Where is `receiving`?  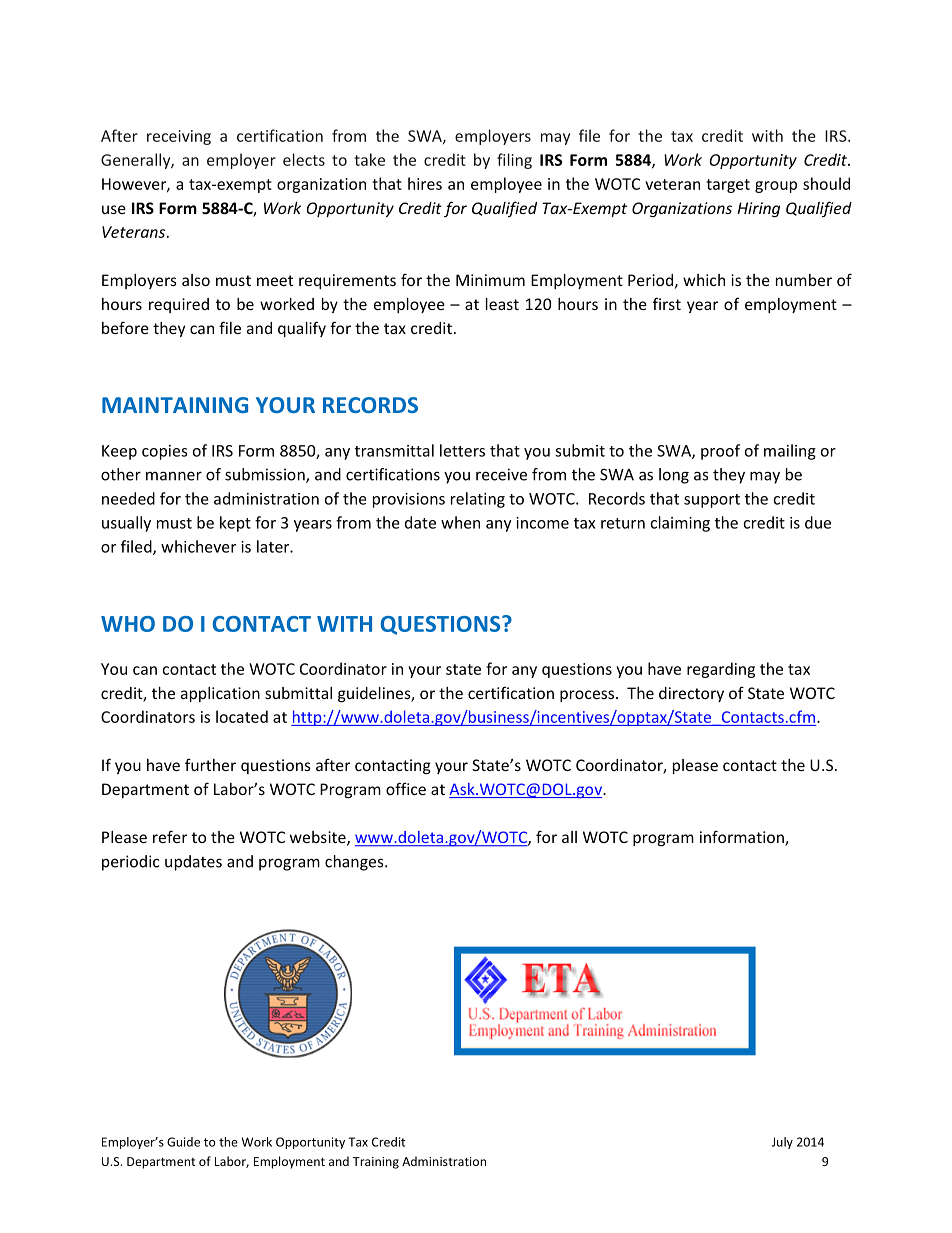 receiving is located at coordinates (179, 137).
